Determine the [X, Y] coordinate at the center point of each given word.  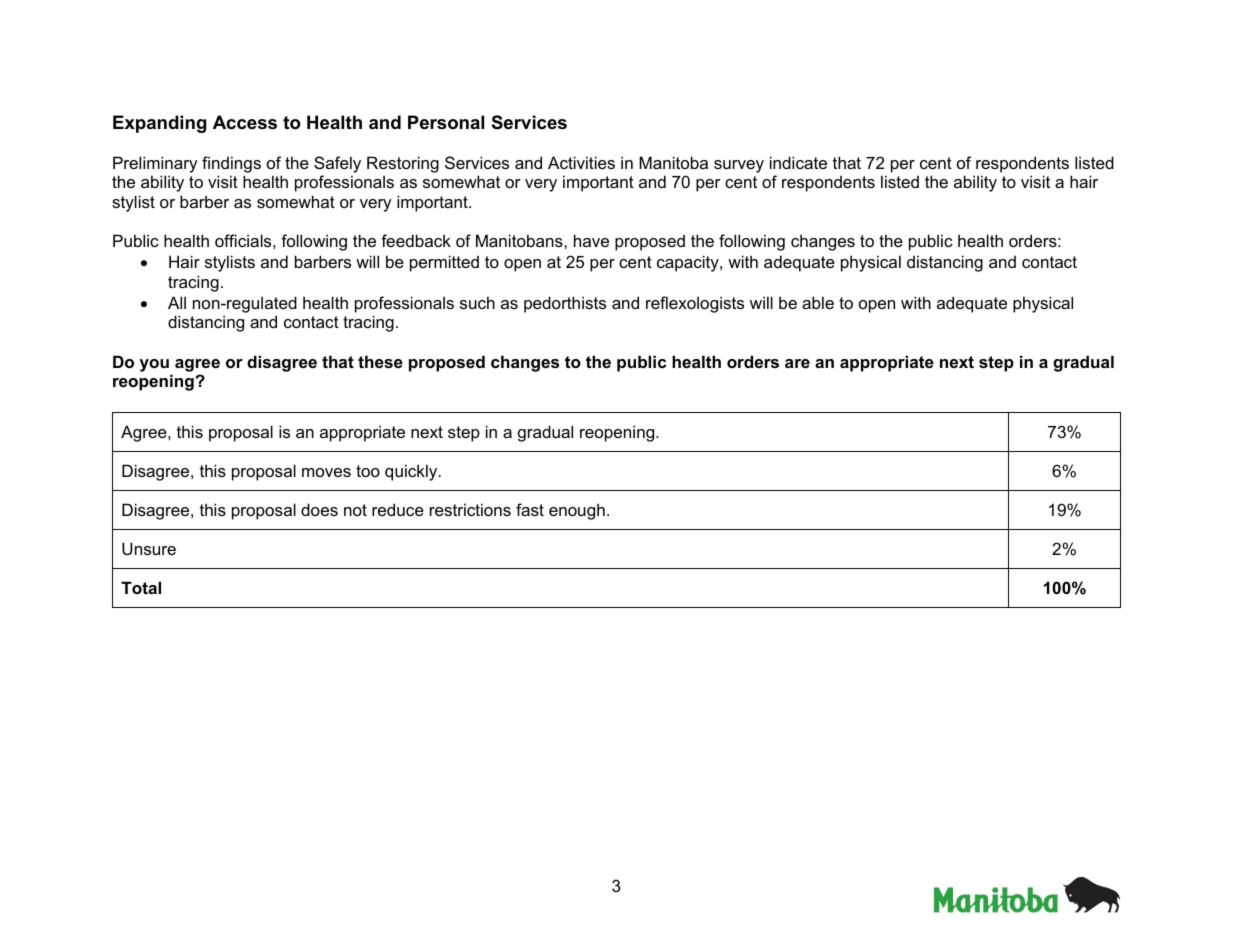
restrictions [470, 509]
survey [739, 166]
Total [141, 587]
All [177, 302]
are [797, 363]
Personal [446, 122]
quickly [412, 472]
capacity [689, 263]
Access [245, 122]
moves [326, 472]
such [477, 302]
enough [577, 511]
